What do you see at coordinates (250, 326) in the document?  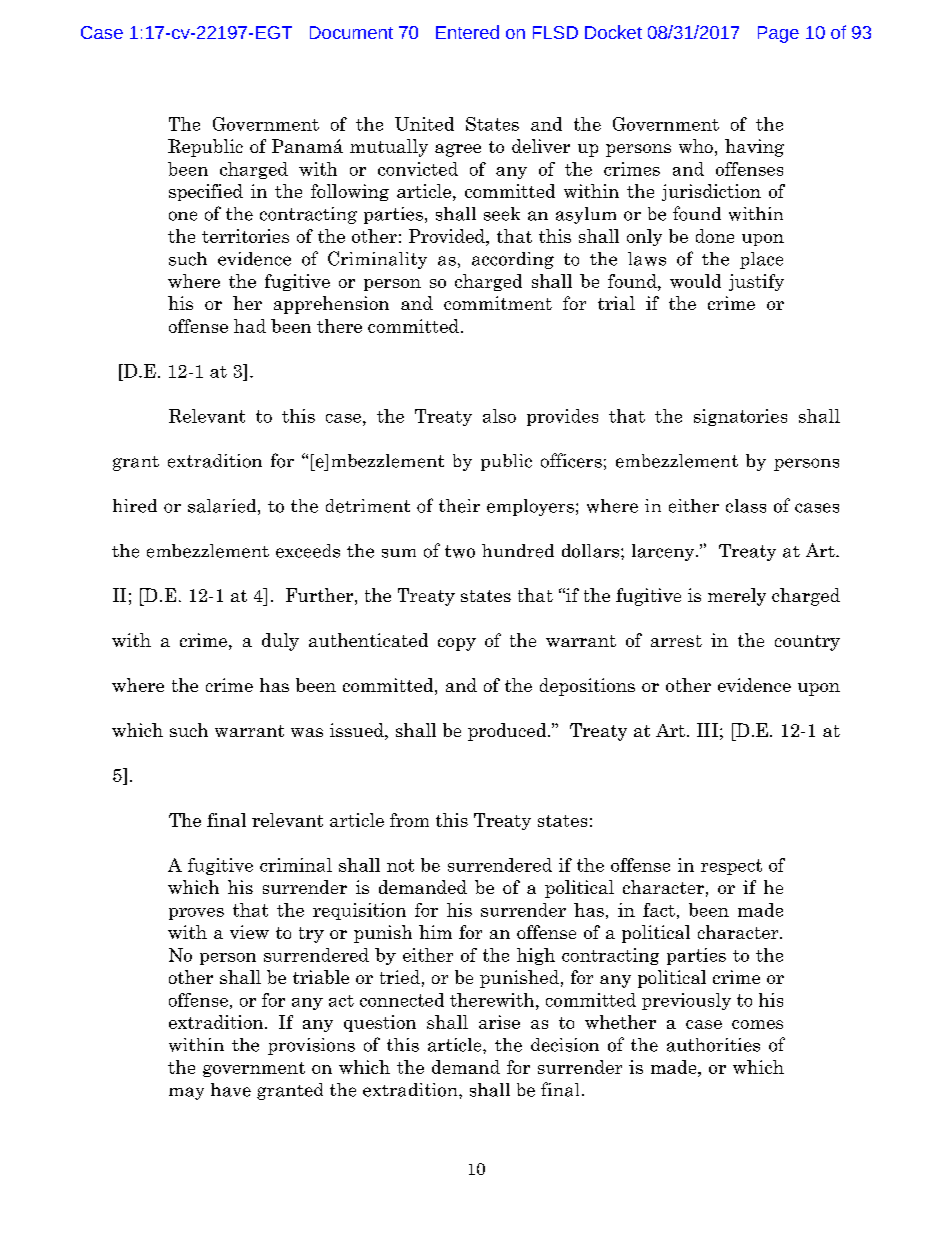 I see `had` at bounding box center [250, 326].
